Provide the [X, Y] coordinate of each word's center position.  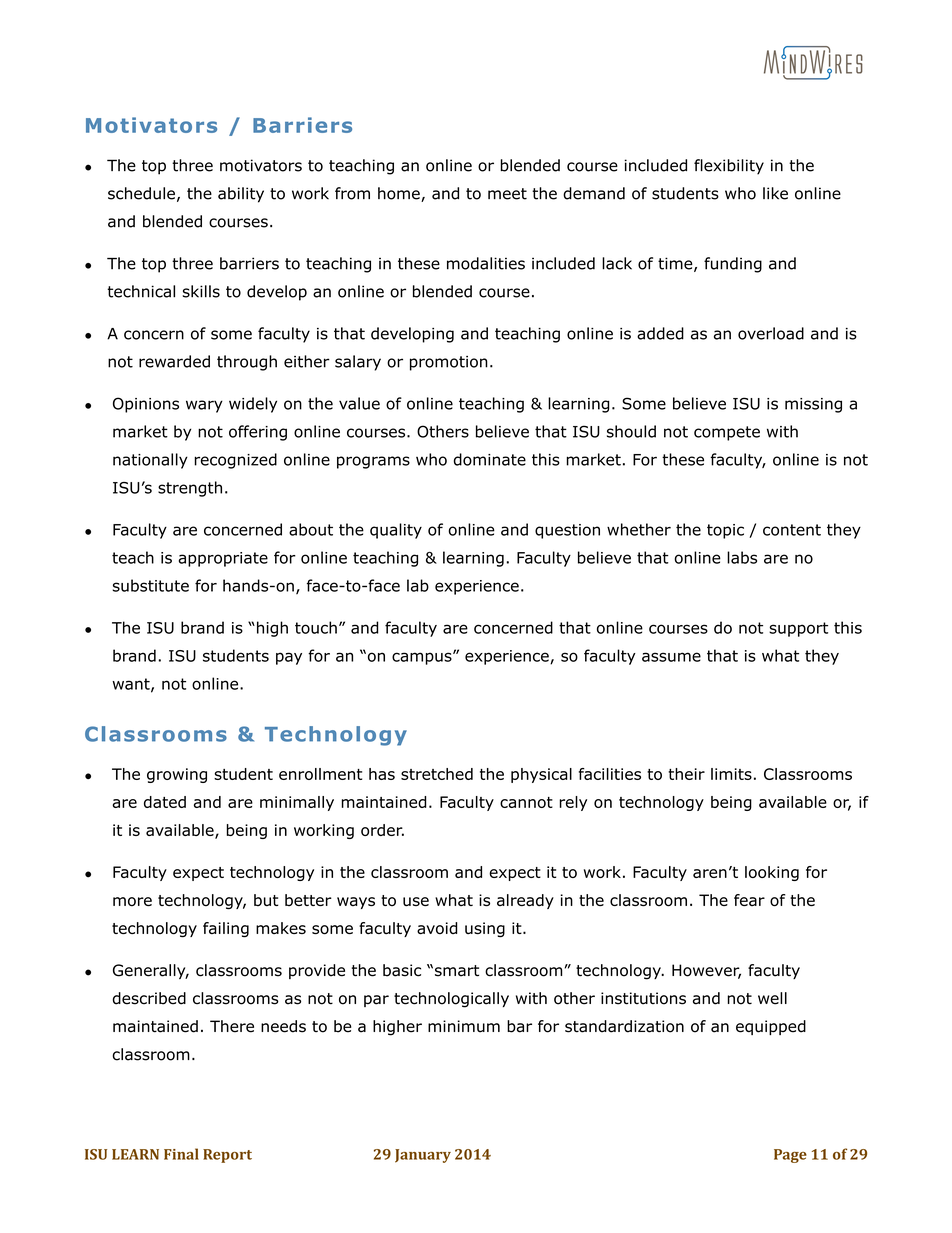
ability [241, 195]
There [232, 1026]
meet [507, 194]
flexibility [729, 167]
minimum [464, 1026]
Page [790, 1156]
